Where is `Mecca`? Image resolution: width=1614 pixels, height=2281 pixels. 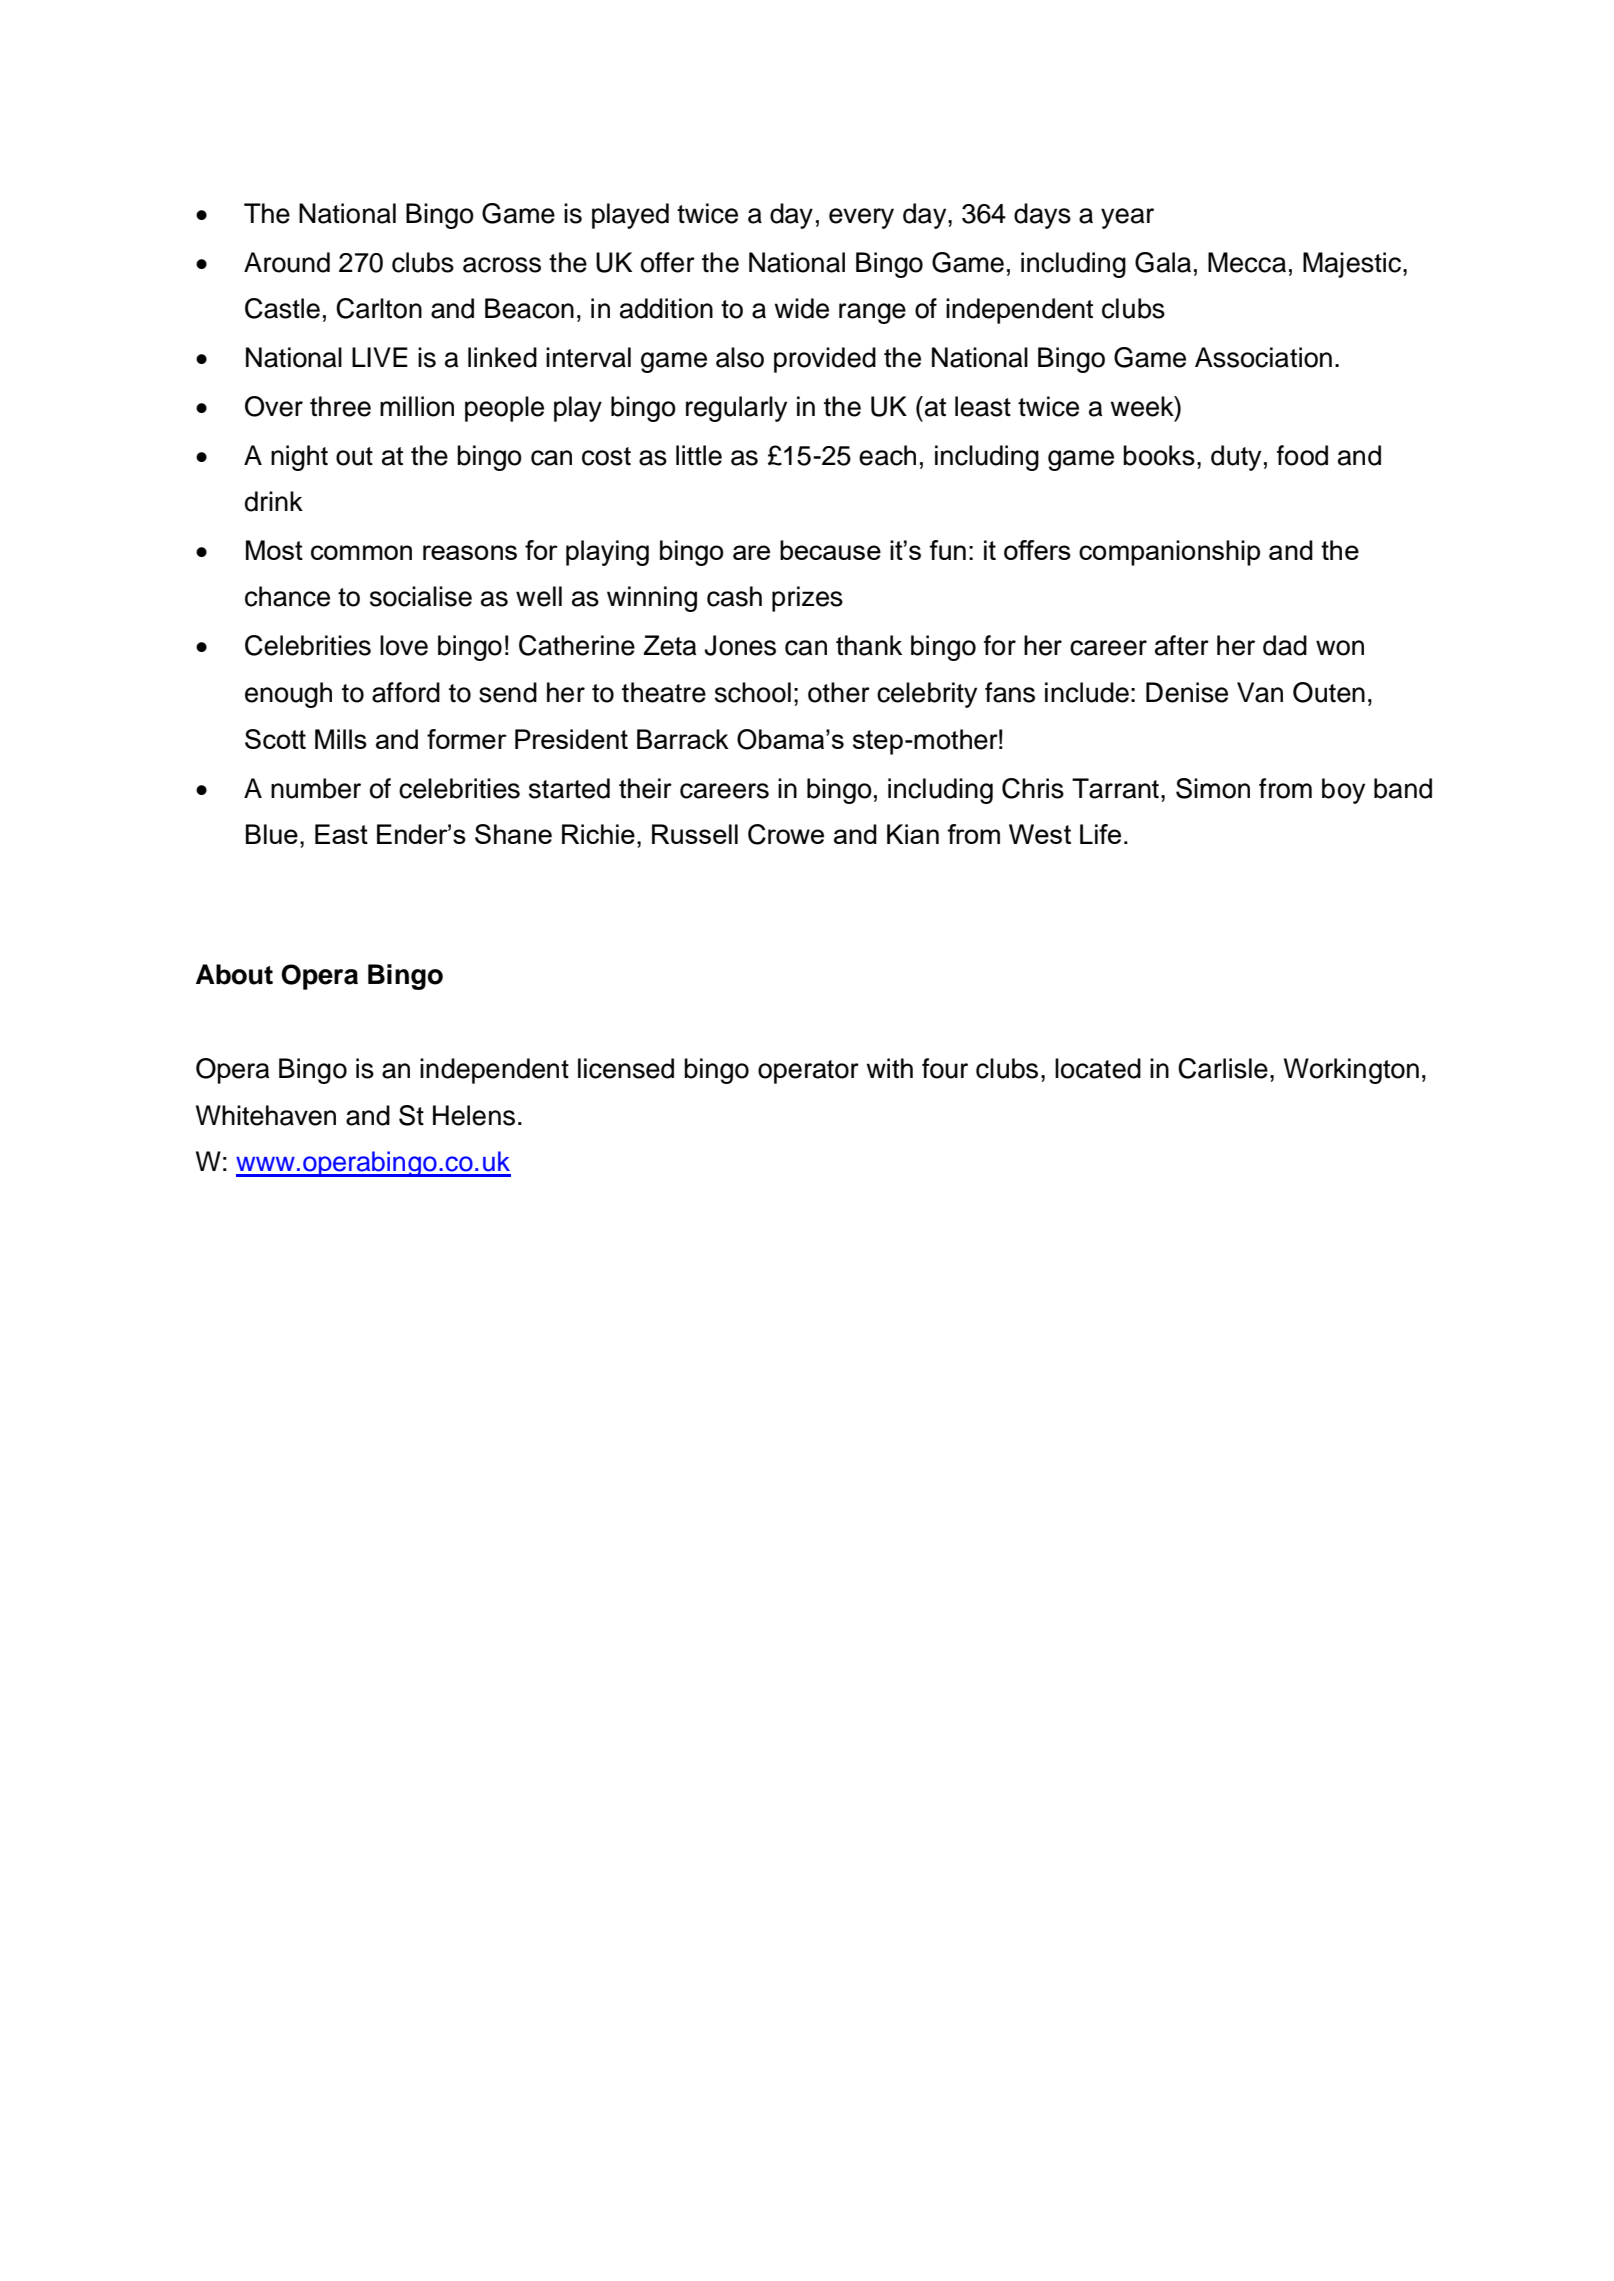
Mecca is located at coordinates (1247, 262).
